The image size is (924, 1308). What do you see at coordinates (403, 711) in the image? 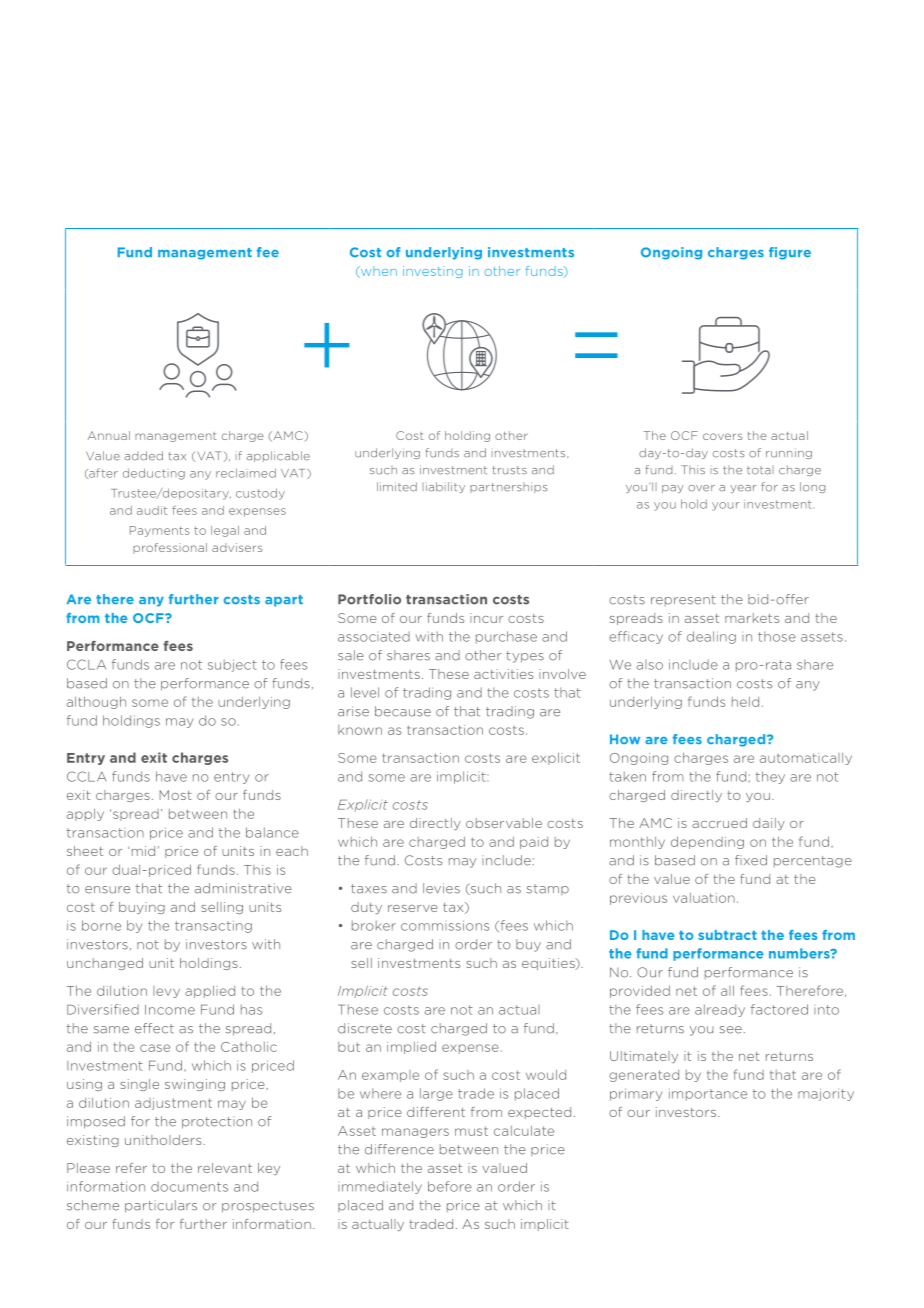
I see `because` at bounding box center [403, 711].
